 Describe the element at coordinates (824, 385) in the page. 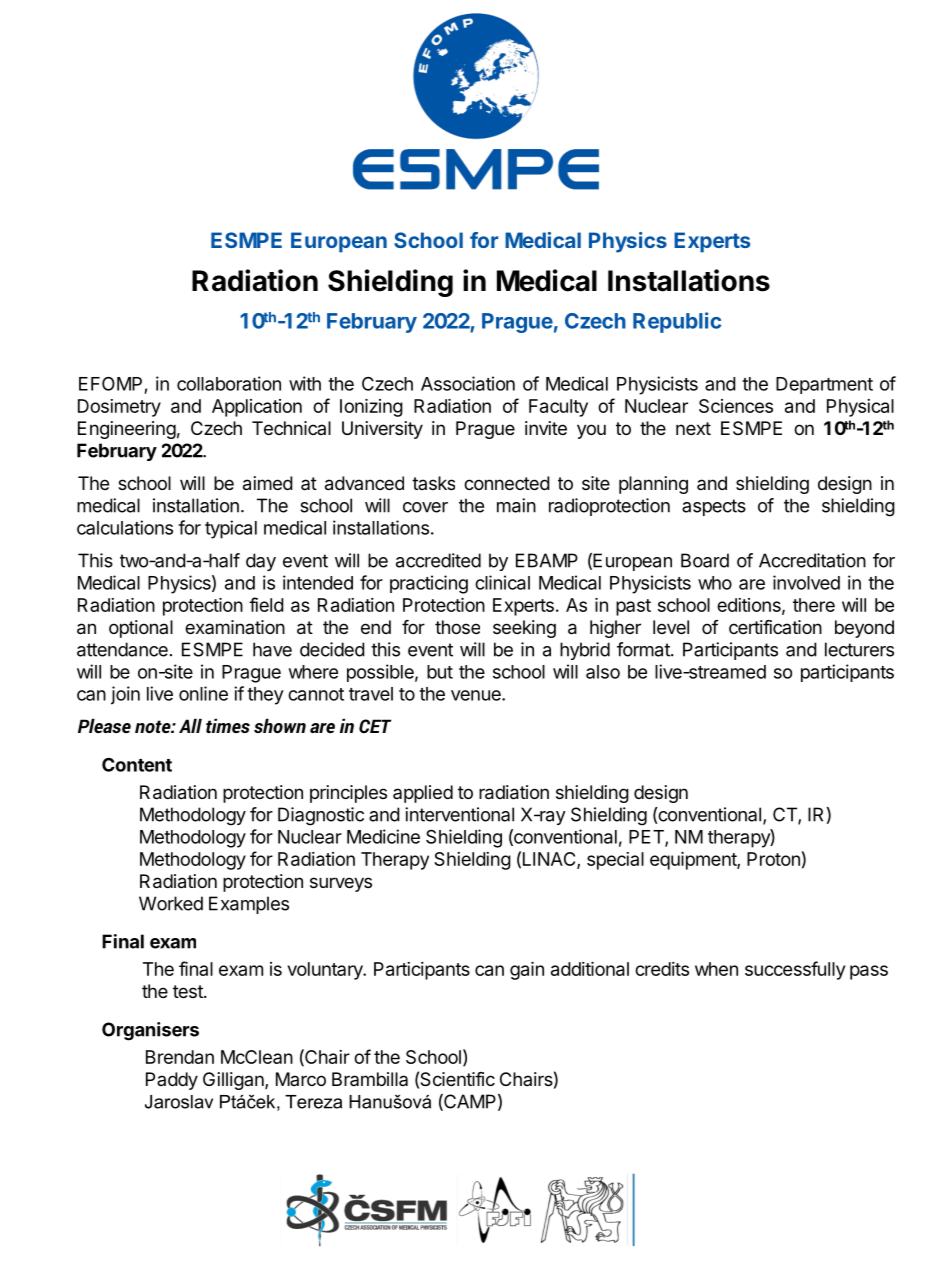

I see `Department` at that location.
